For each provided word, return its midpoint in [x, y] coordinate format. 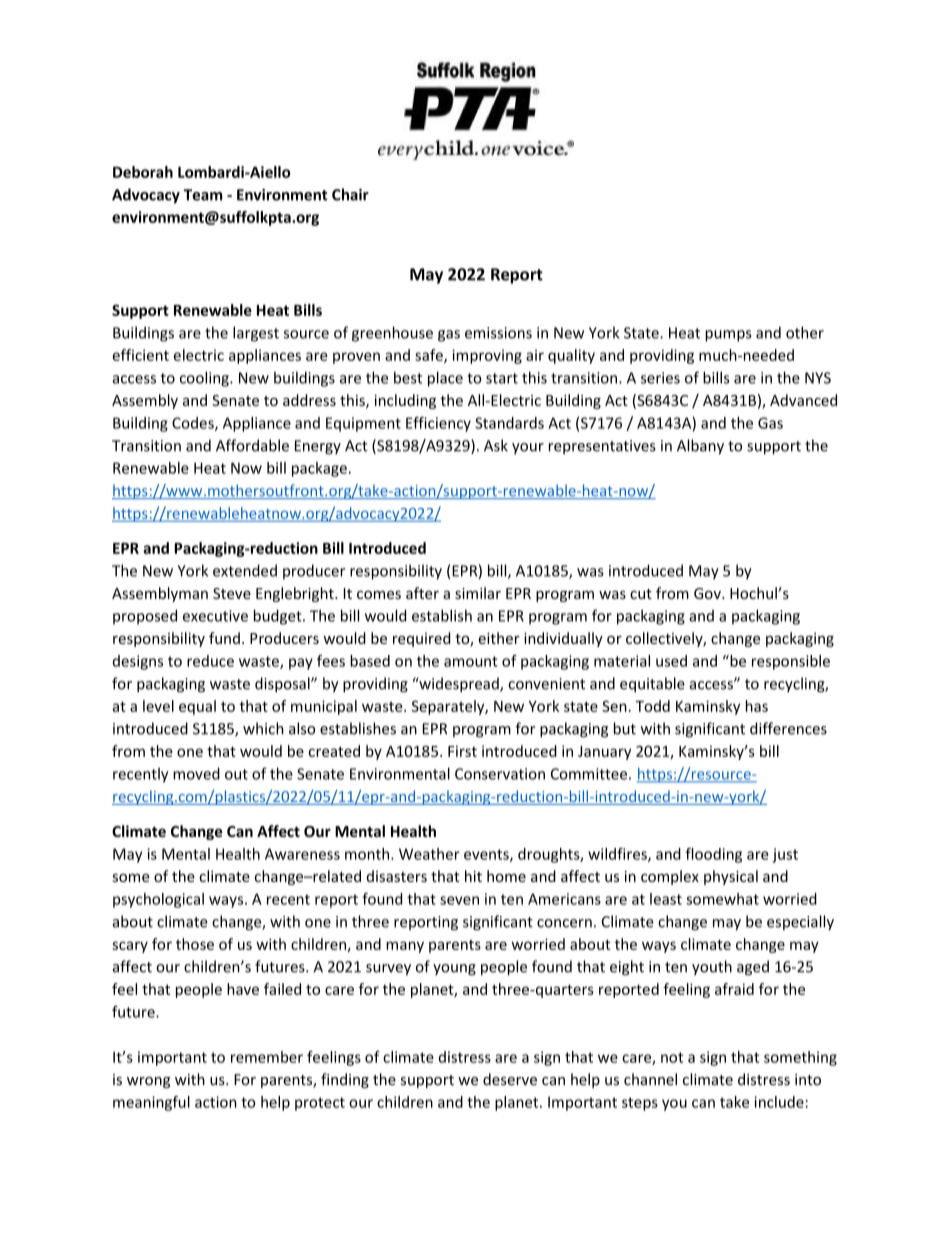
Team [202, 195]
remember [267, 1057]
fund [224, 638]
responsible [791, 662]
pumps [728, 336]
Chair [350, 194]
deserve [510, 1079]
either [499, 638]
